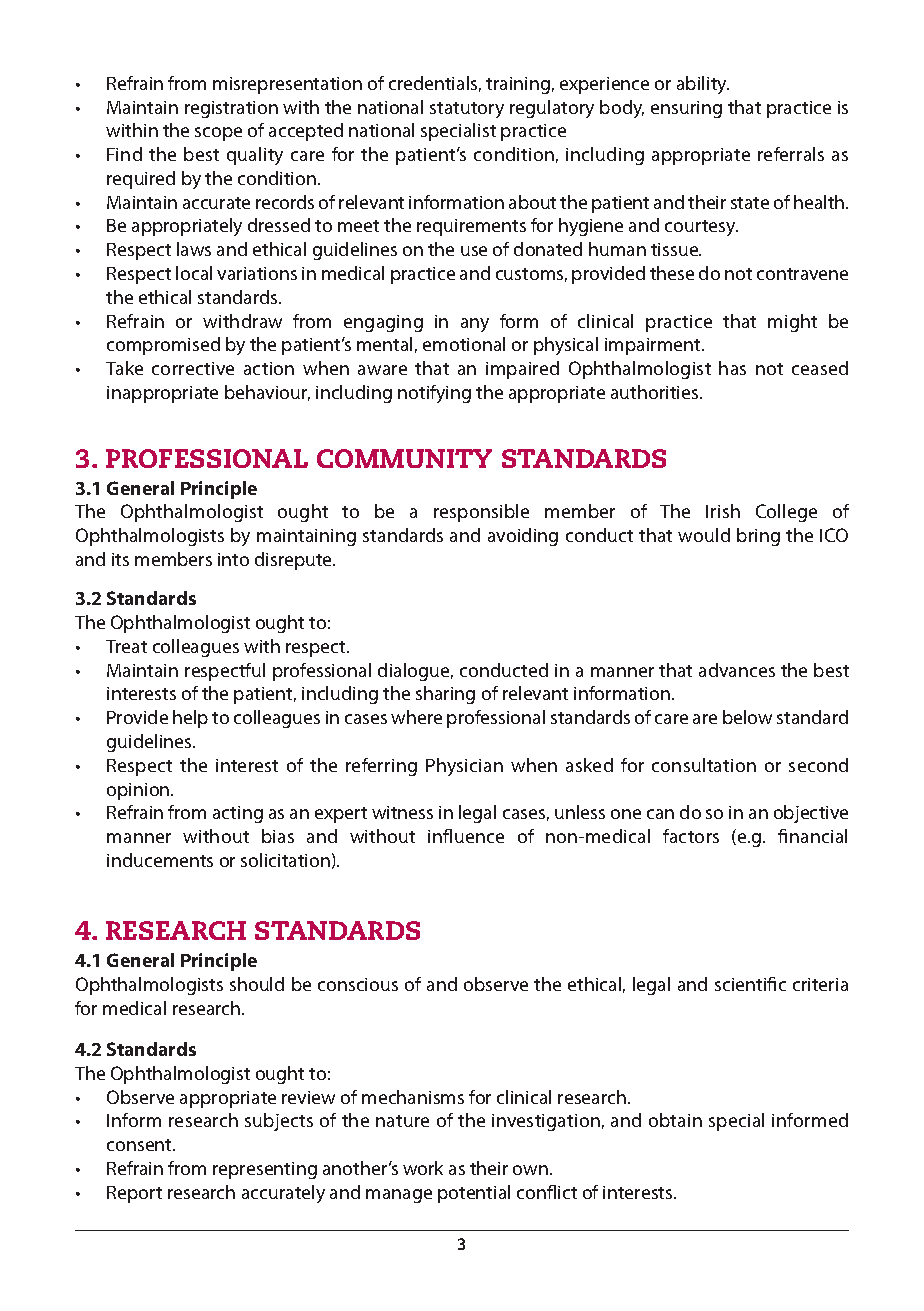 The width and height of the screenshot is (924, 1311). I want to click on statutory, so click(467, 110).
